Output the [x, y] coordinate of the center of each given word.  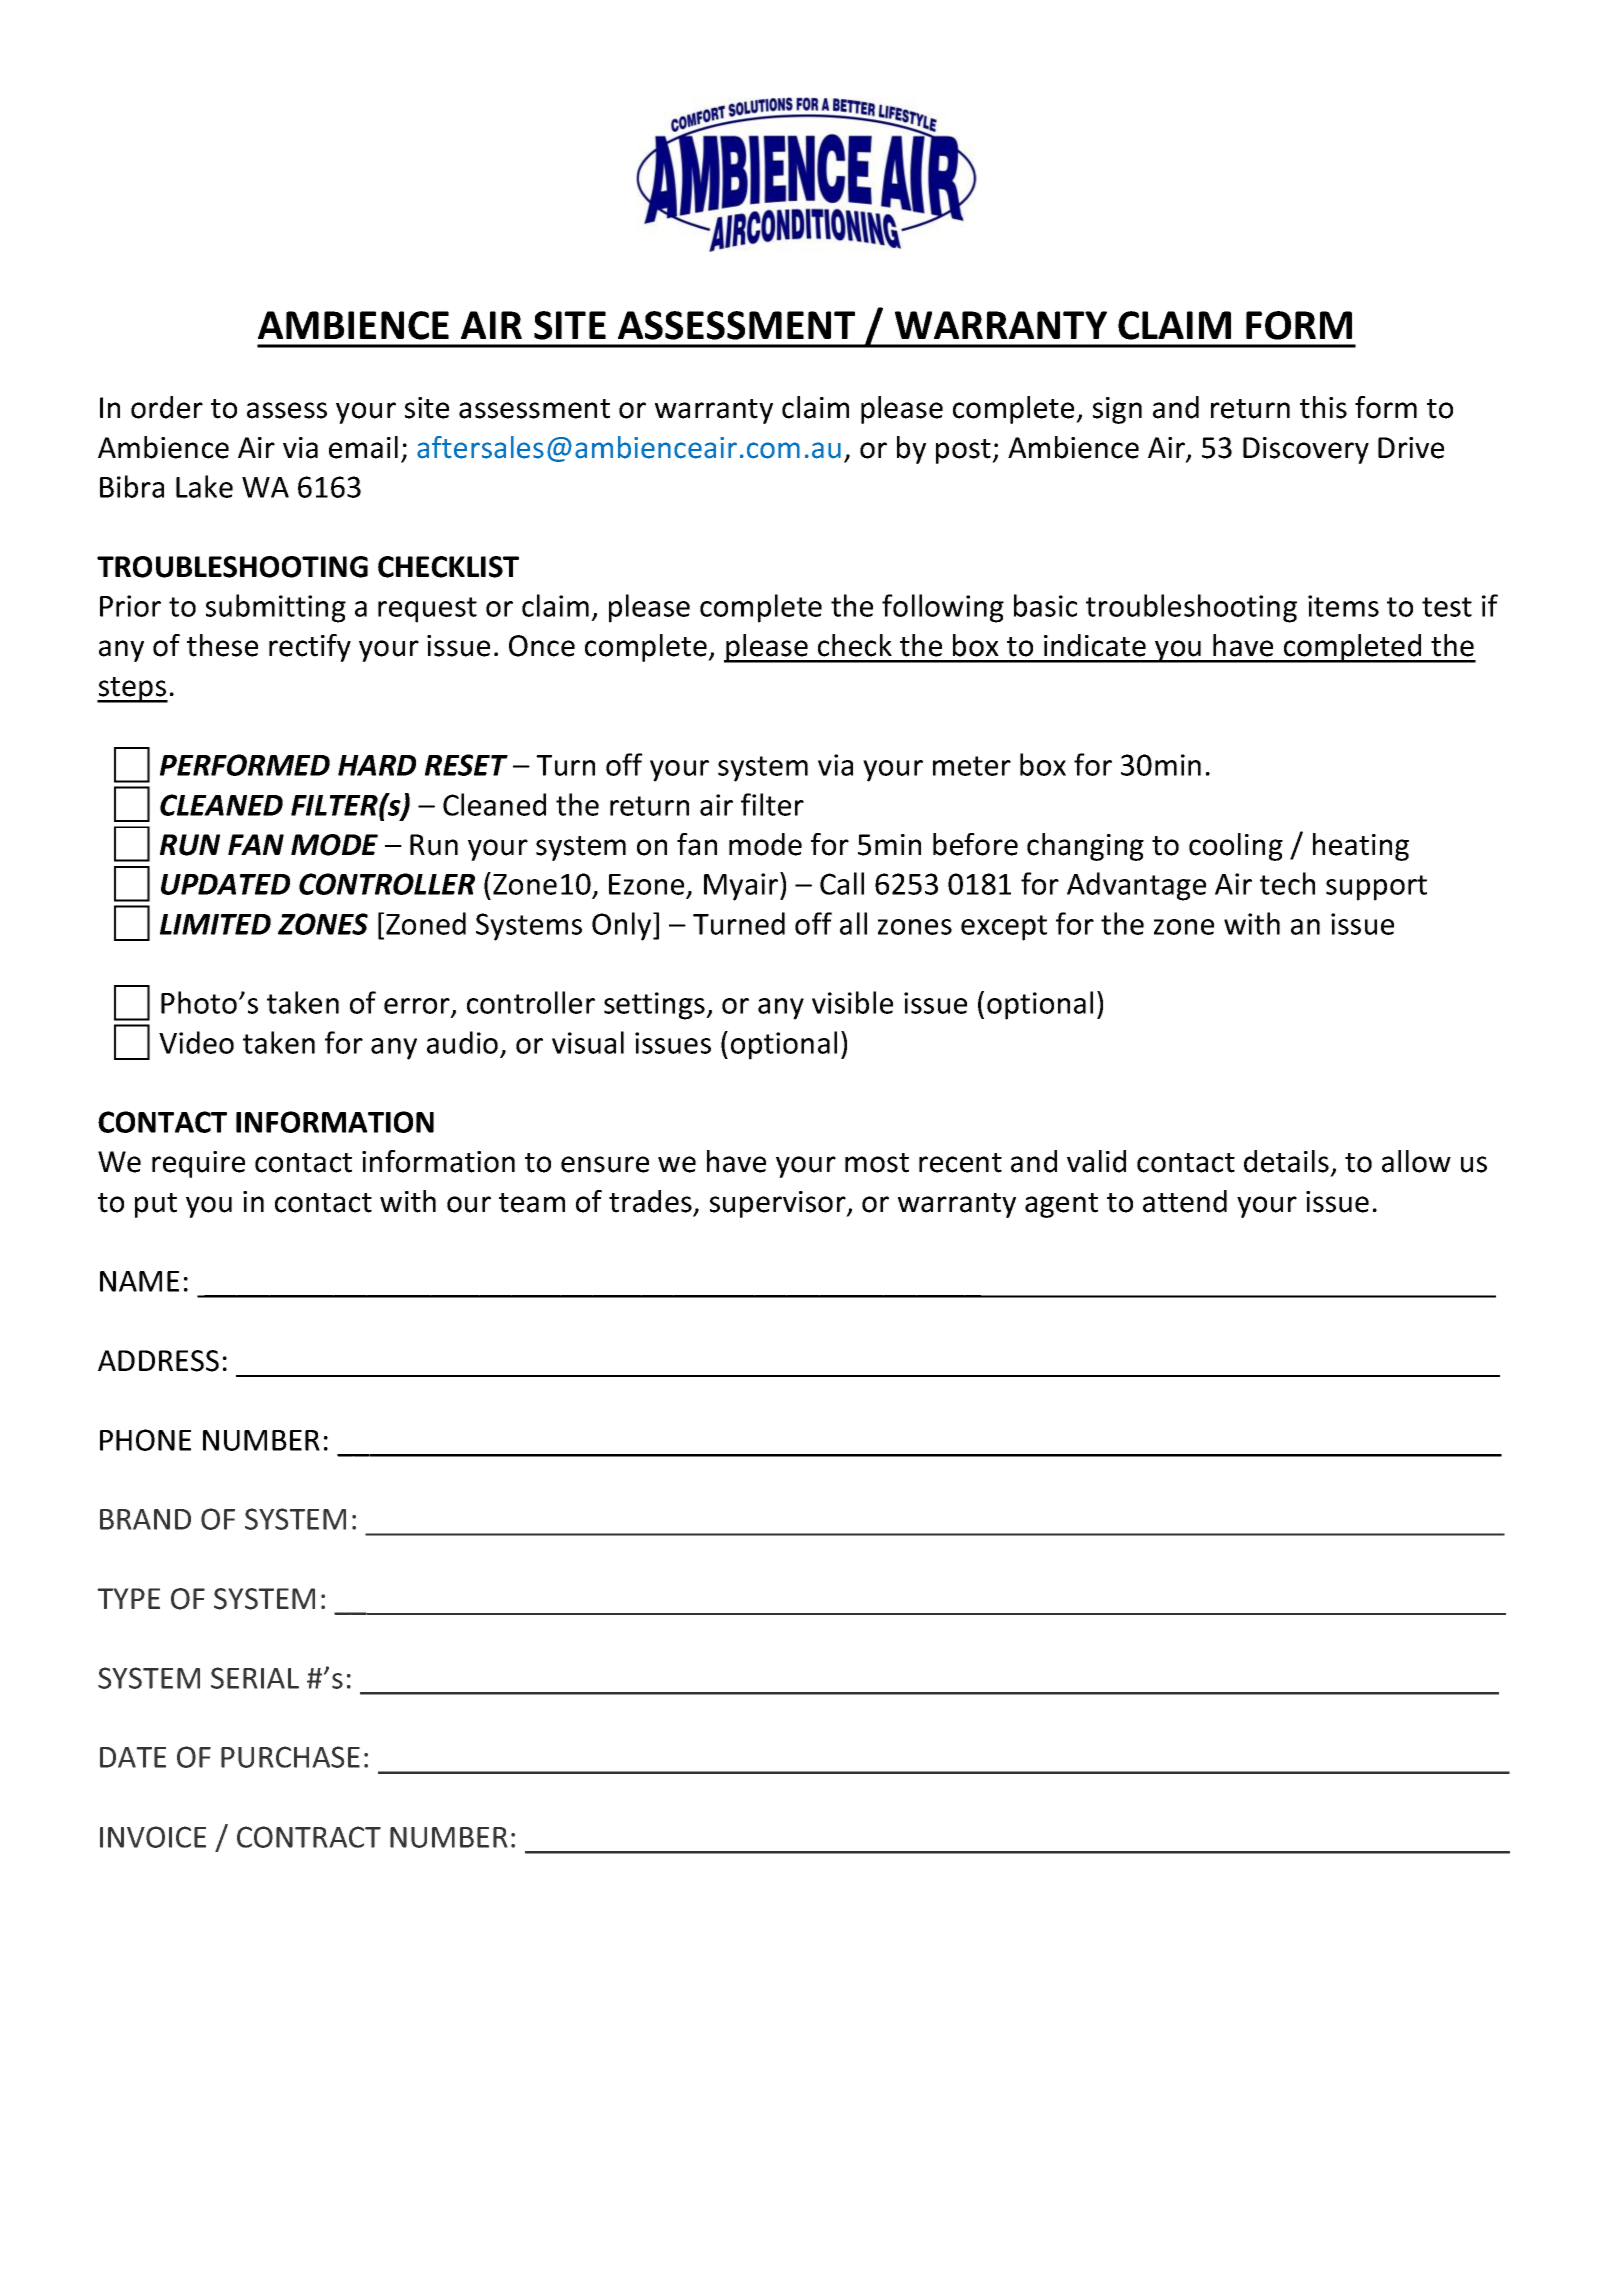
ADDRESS [158, 1361]
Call [842, 883]
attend [1185, 1201]
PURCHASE [290, 1757]
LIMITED [215, 924]
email [363, 447]
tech [1287, 883]
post [964, 451]
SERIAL [255, 1678]
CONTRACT [309, 1837]
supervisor [779, 1204]
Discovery [1306, 450]
